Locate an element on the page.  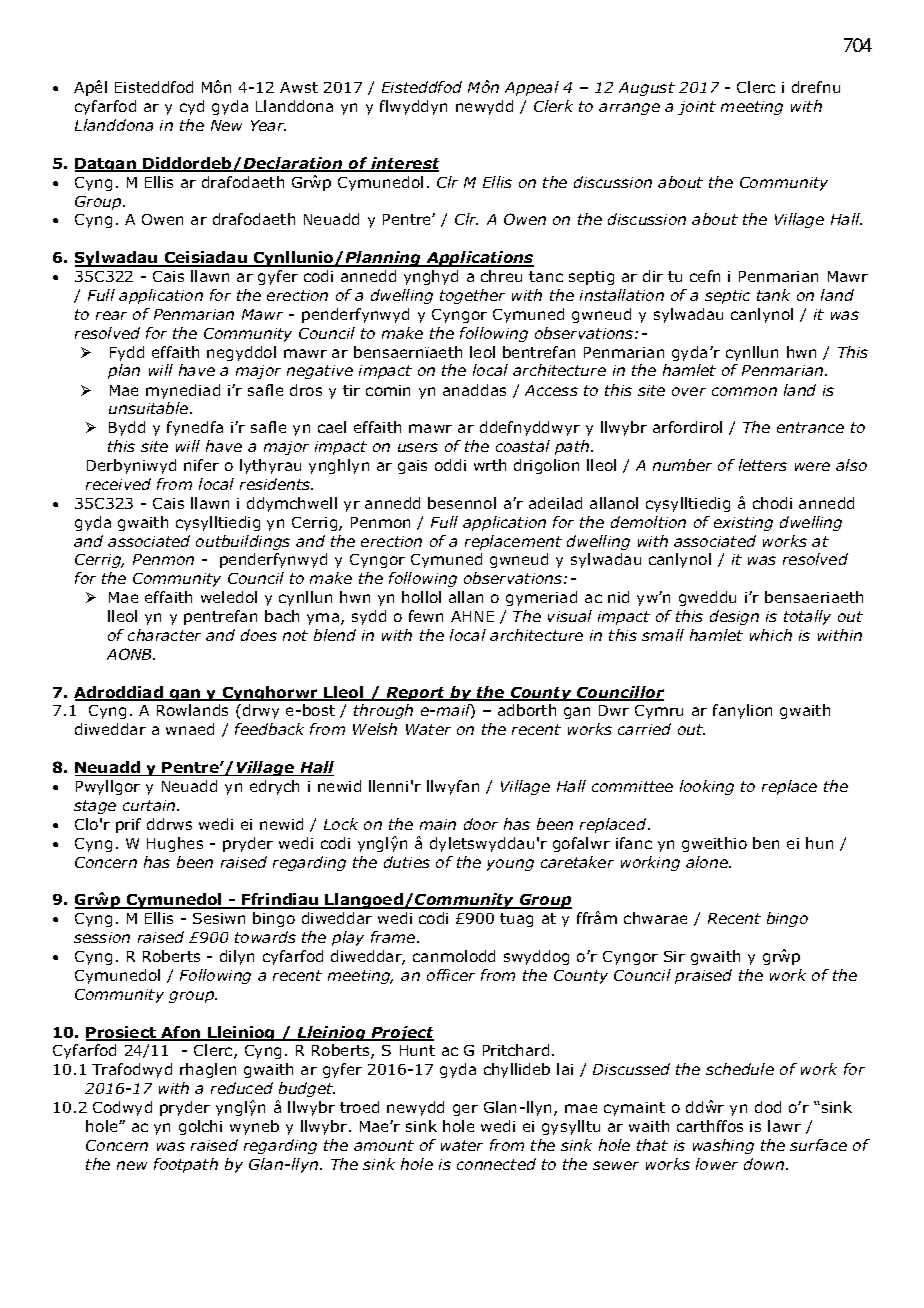
coastal is located at coordinates (523, 446).
